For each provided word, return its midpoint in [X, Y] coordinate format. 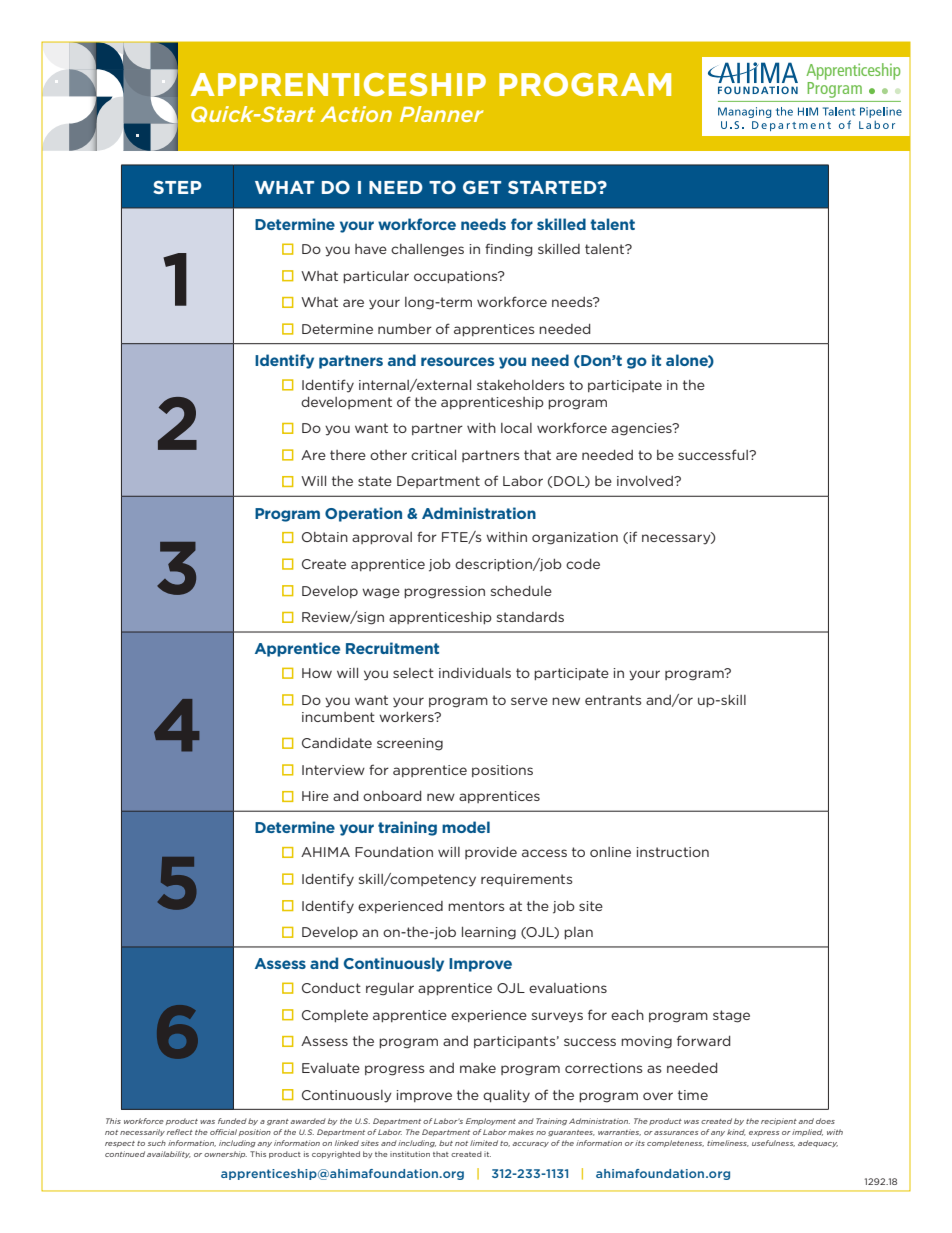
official [223, 1132]
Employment [491, 1121]
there [348, 455]
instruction [672, 852]
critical [433, 455]
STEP [177, 187]
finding [508, 250]
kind [736, 1132]
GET [482, 187]
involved [646, 481]
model [466, 827]
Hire [315, 796]
